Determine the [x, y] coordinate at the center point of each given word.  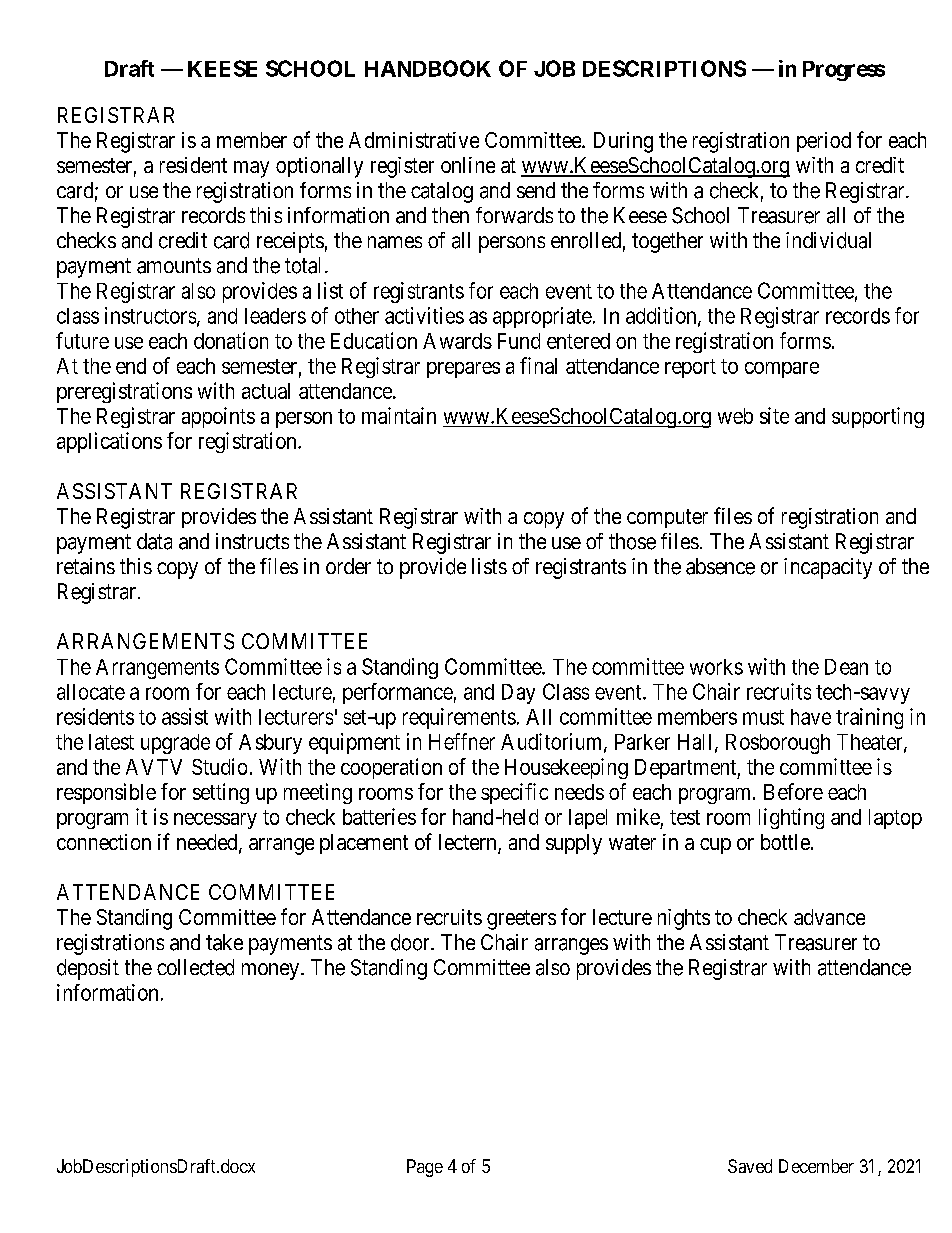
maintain [399, 415]
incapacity [828, 568]
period [824, 142]
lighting [791, 818]
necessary [215, 821]
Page [425, 1168]
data [154, 541]
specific [514, 793]
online [468, 165]
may [251, 169]
